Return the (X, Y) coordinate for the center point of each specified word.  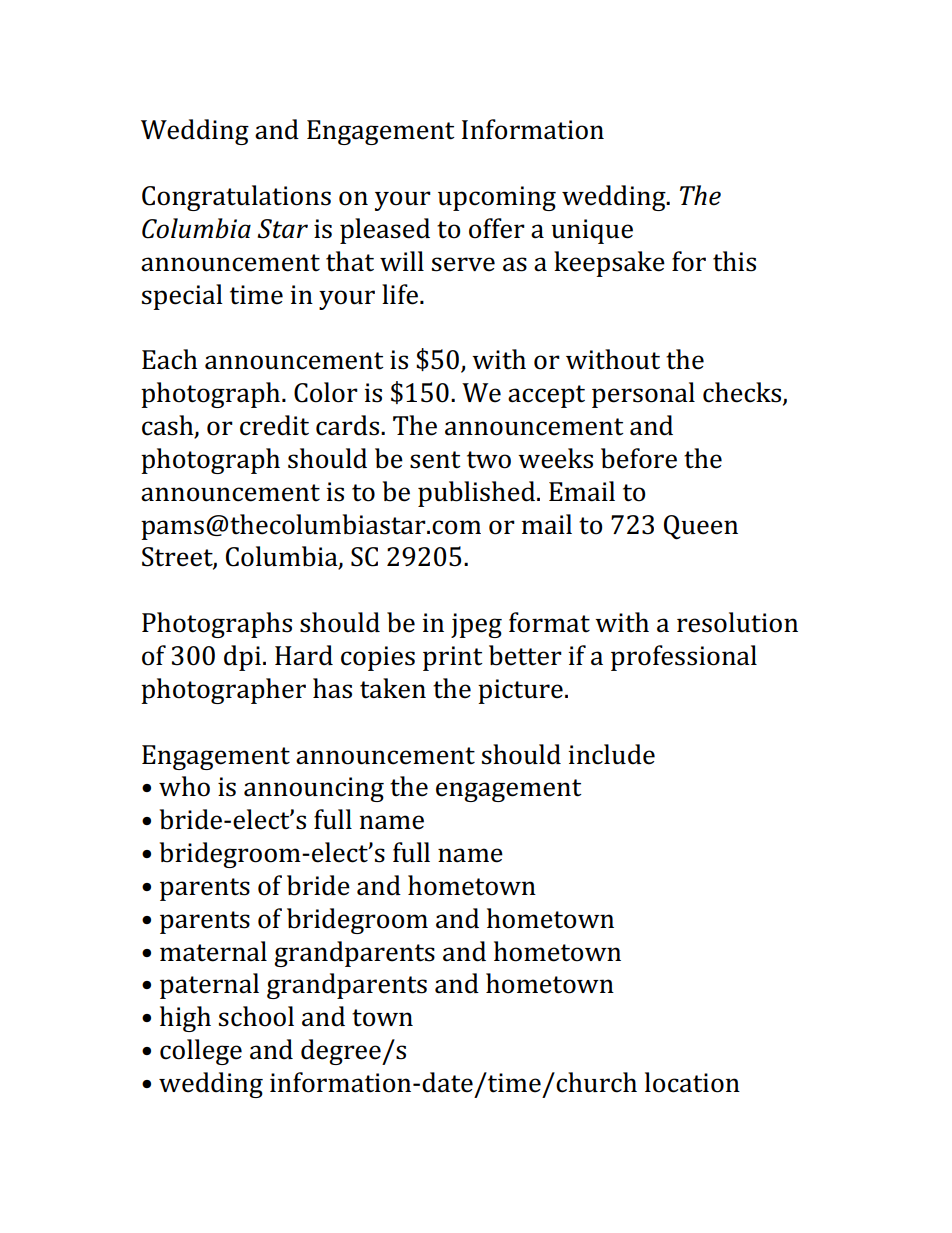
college (201, 1052)
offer (497, 228)
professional (684, 658)
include (611, 754)
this (734, 261)
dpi (242, 658)
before (639, 458)
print (453, 658)
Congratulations (236, 198)
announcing (314, 789)
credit (274, 425)
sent (435, 460)
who (184, 786)
